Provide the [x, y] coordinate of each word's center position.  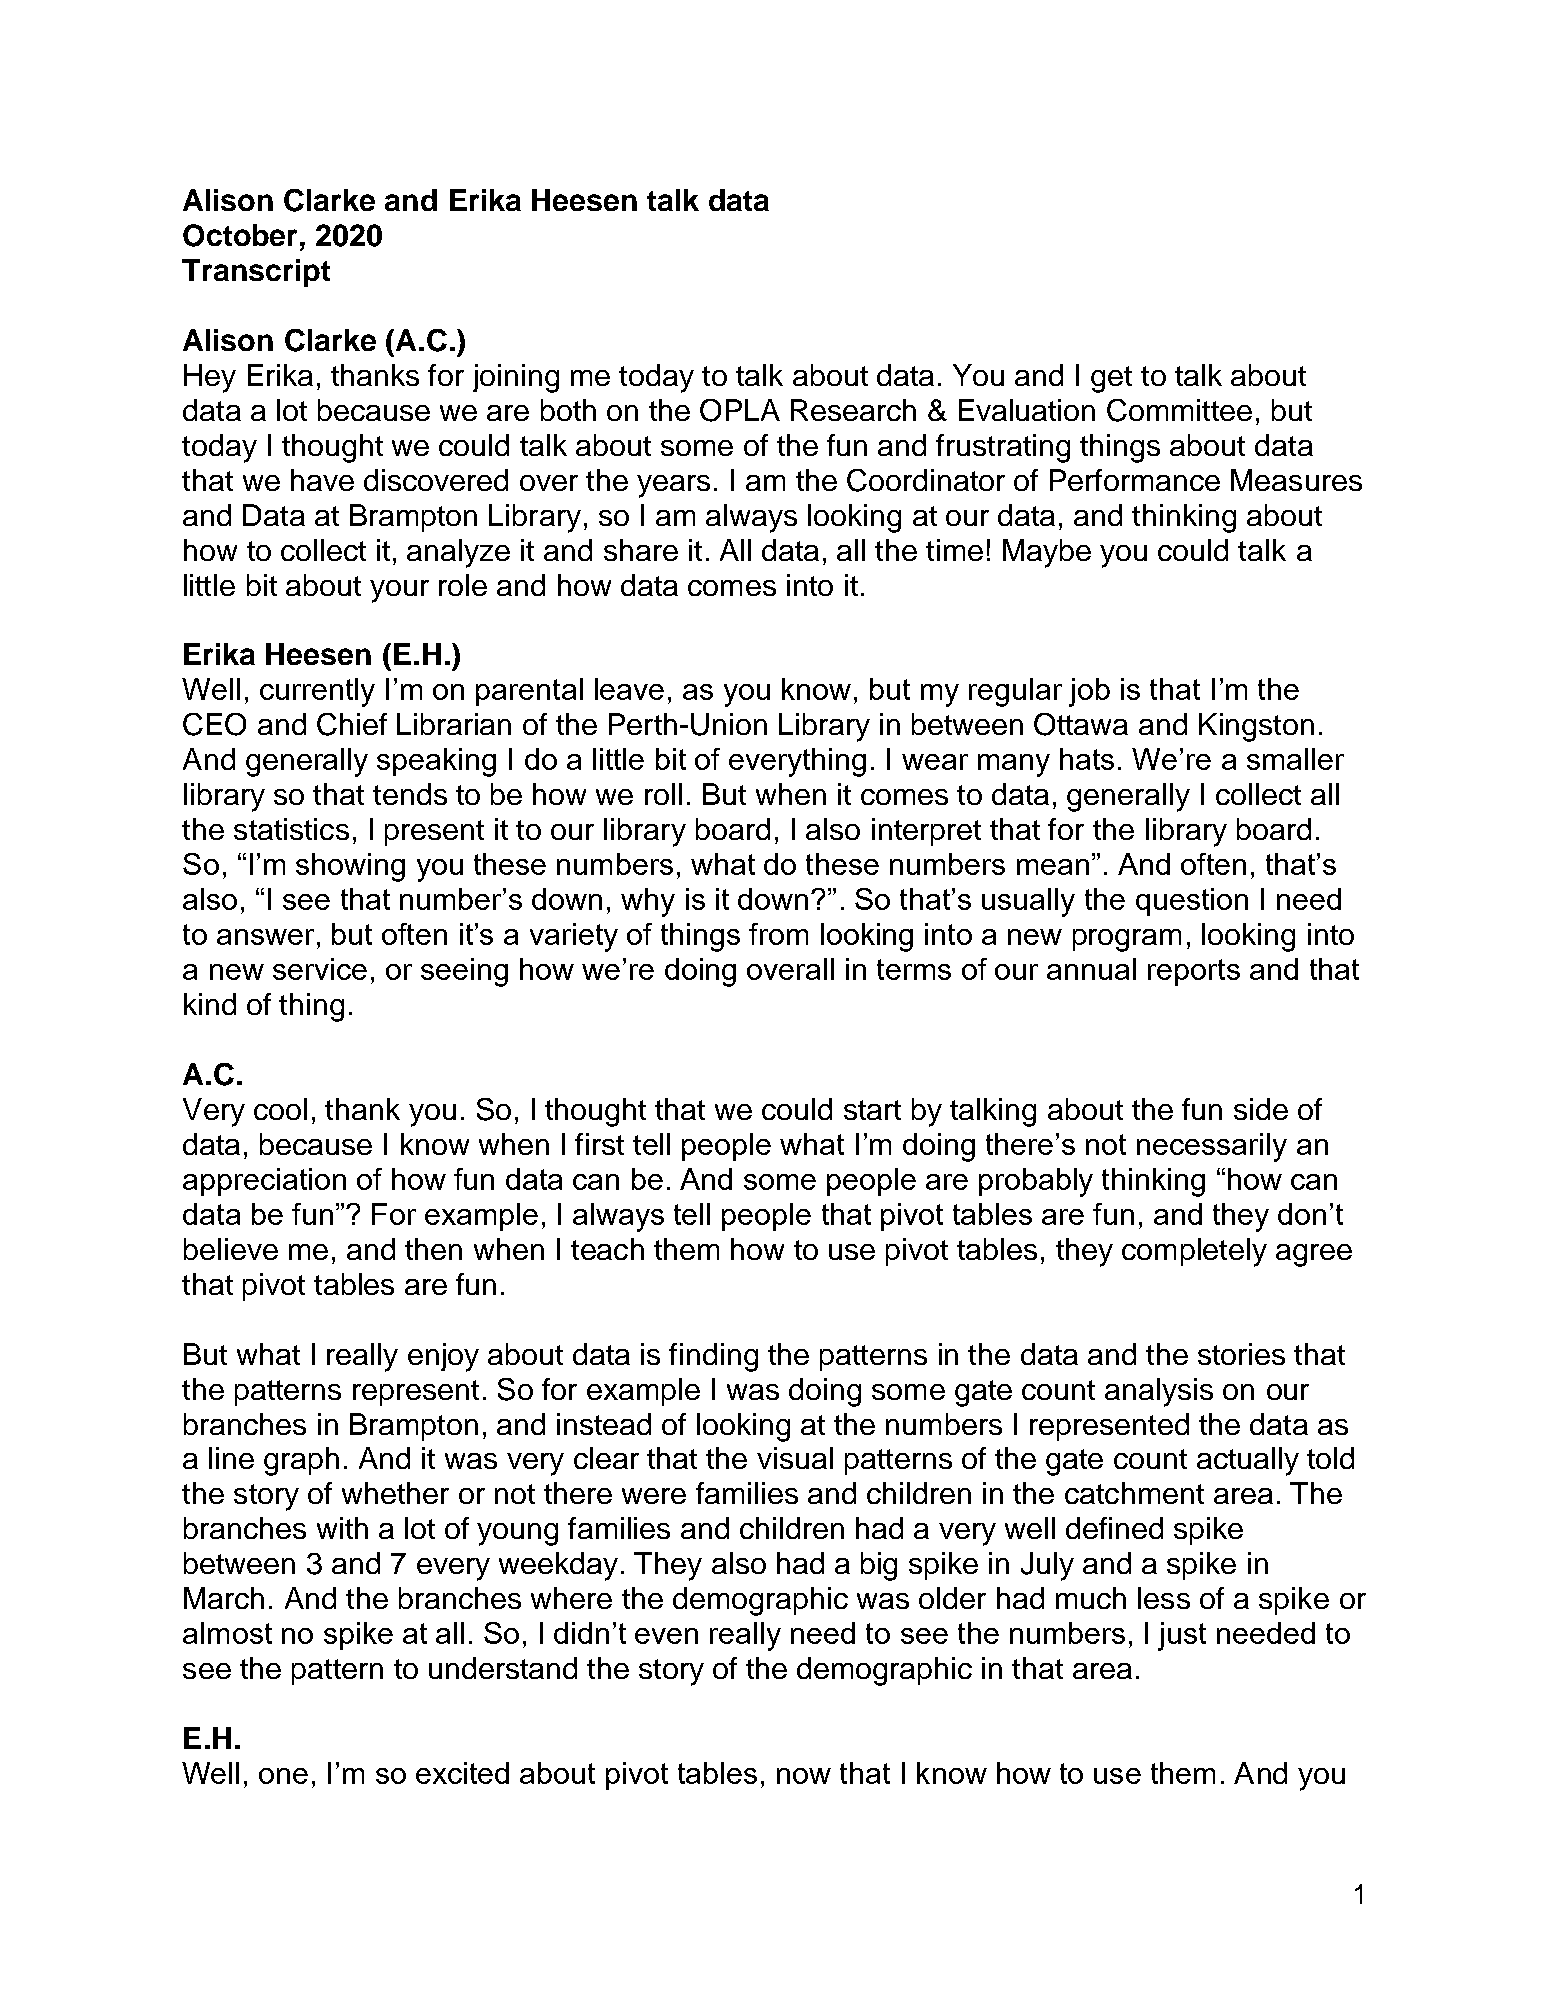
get [1111, 379]
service [320, 969]
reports [1194, 972]
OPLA [740, 410]
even [666, 1636]
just [1182, 1636]
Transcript [256, 273]
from [778, 934]
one [283, 1776]
